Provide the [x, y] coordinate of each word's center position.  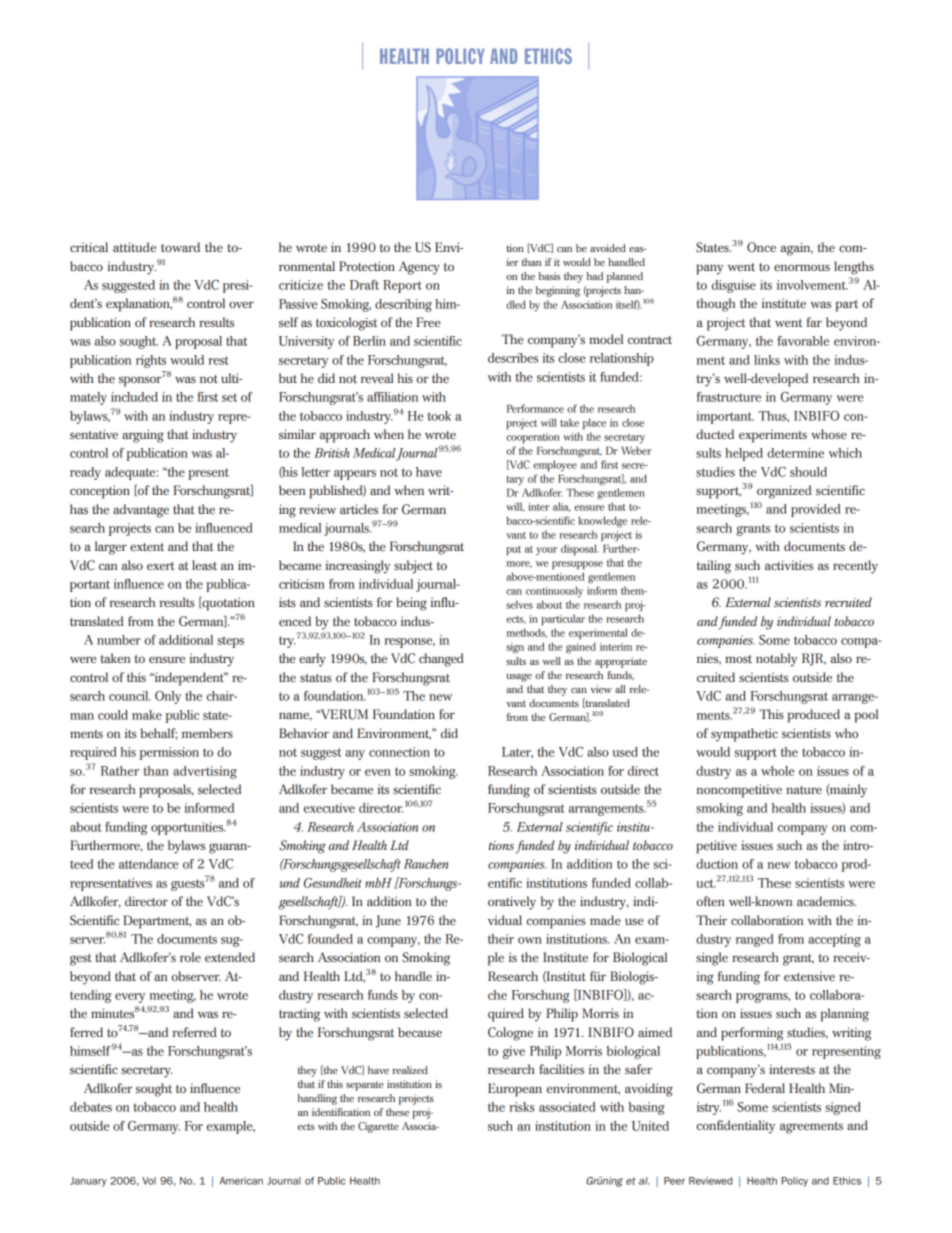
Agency [419, 268]
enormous [802, 267]
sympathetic [744, 735]
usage [519, 678]
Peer [674, 1181]
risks [522, 1107]
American [241, 1181]
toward [180, 247]
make [147, 715]
